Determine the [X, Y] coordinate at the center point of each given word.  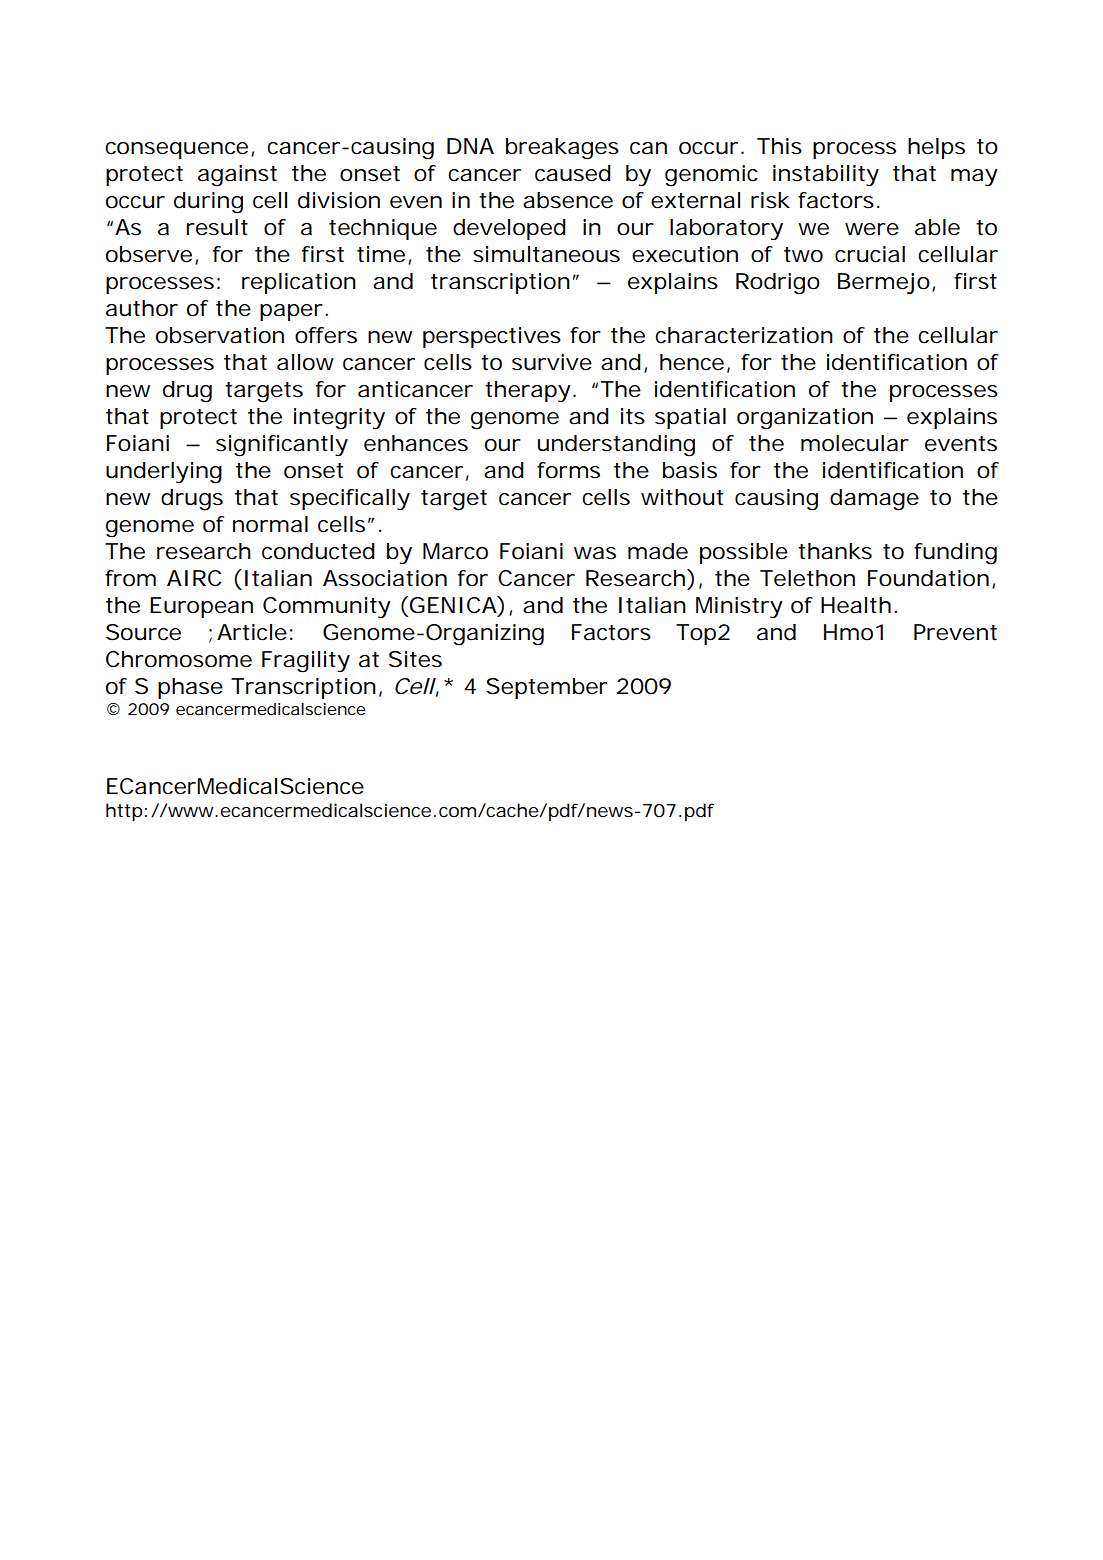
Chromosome [179, 659]
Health [859, 605]
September [547, 688]
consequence [179, 150]
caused [573, 173]
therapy [530, 391]
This [779, 146]
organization [805, 419]
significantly [282, 446]
